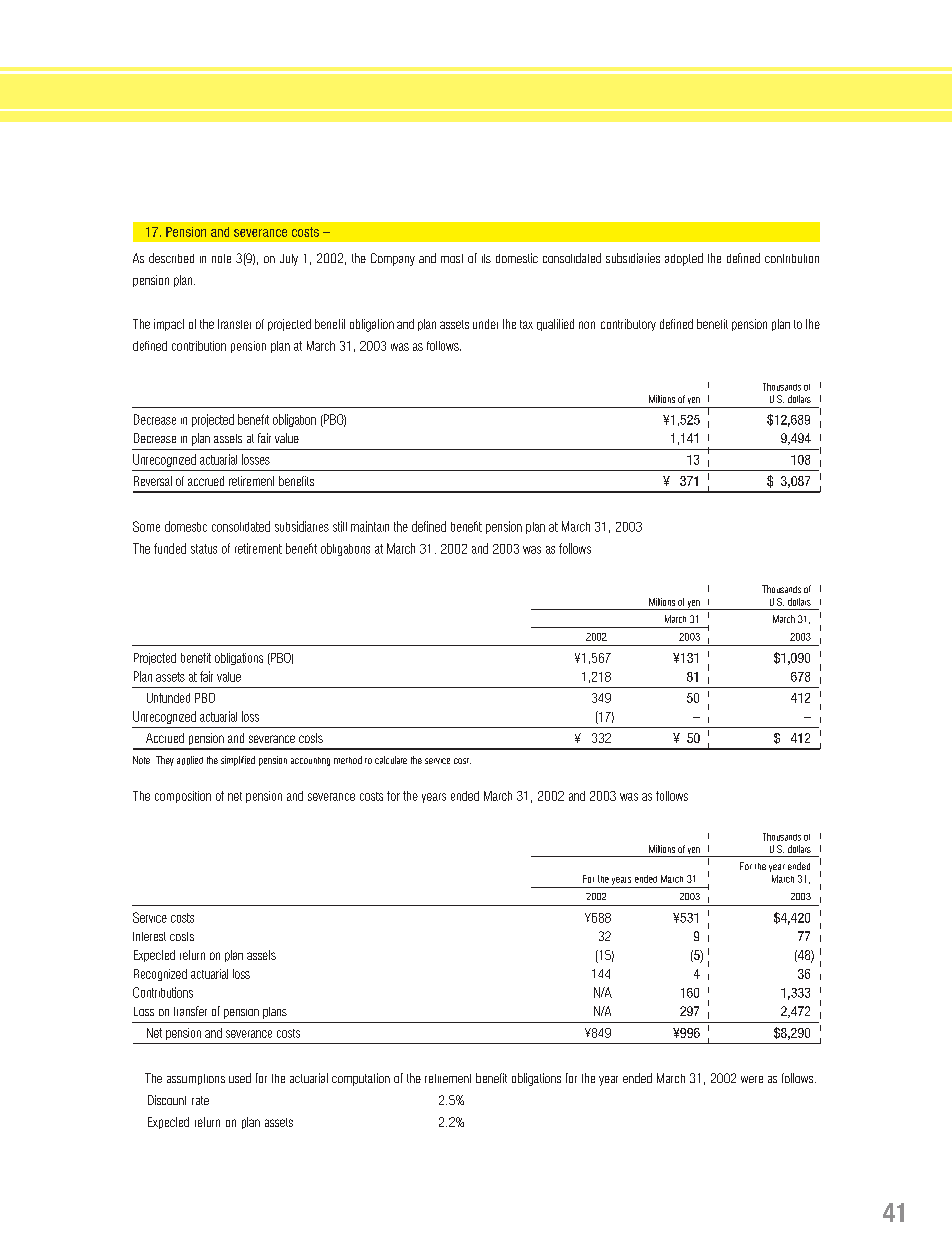 The image size is (952, 1242). I want to click on accounting, so click(310, 761).
